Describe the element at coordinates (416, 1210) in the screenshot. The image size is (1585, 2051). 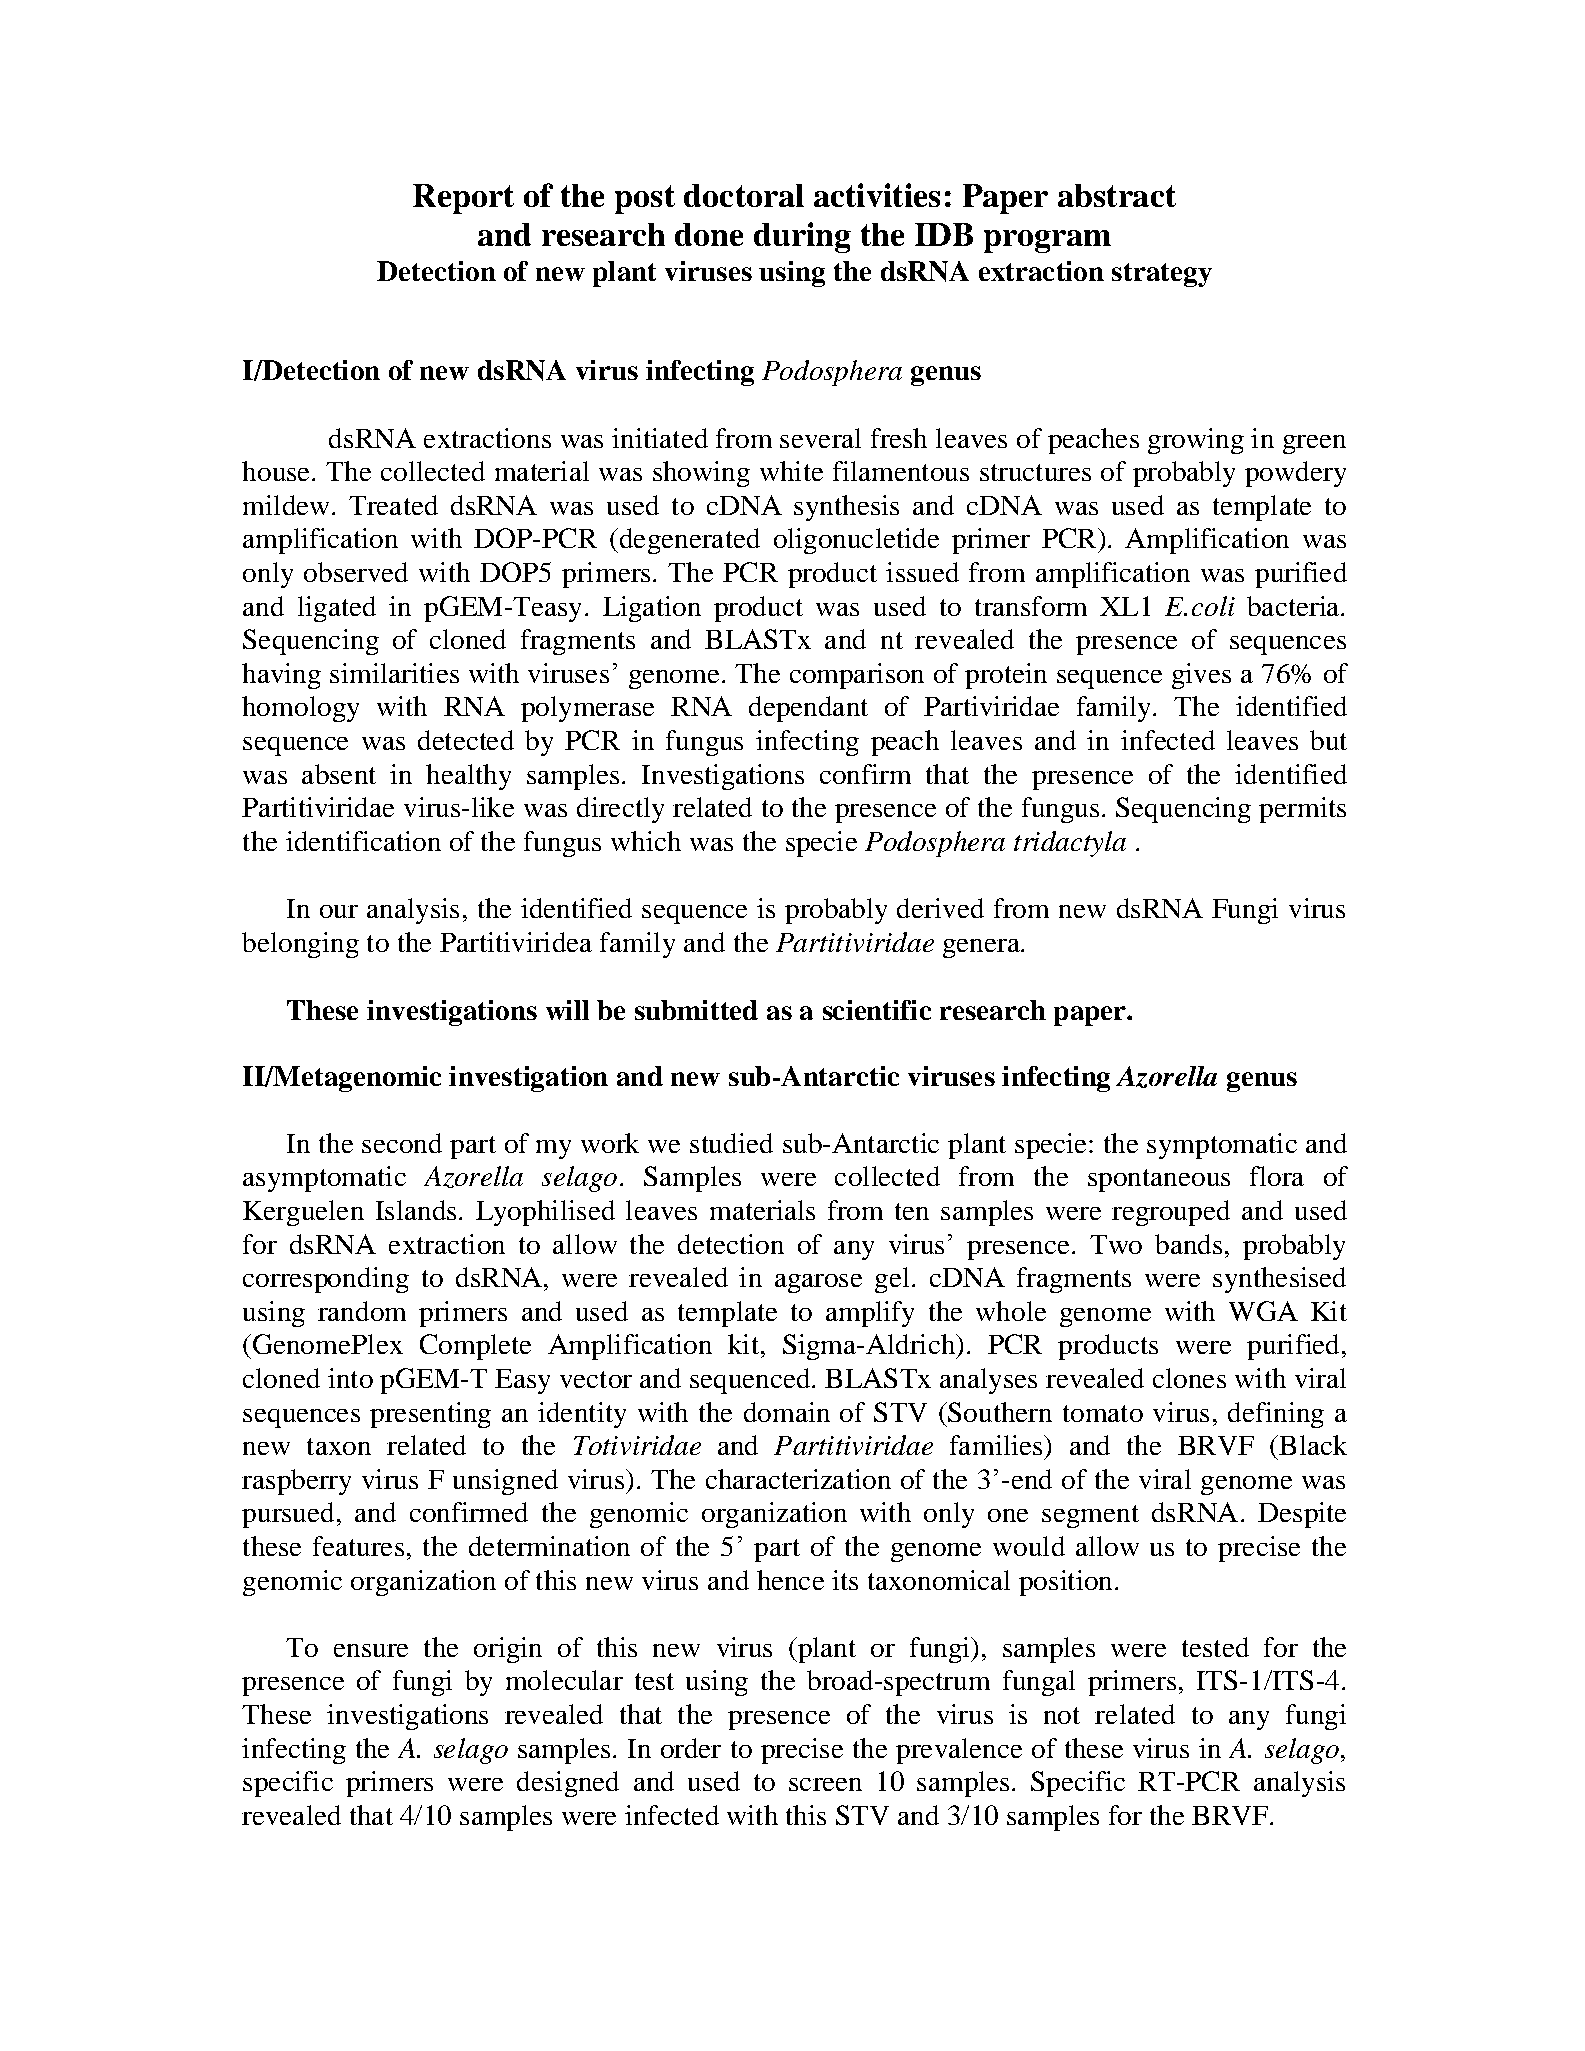
I see `Islands` at that location.
